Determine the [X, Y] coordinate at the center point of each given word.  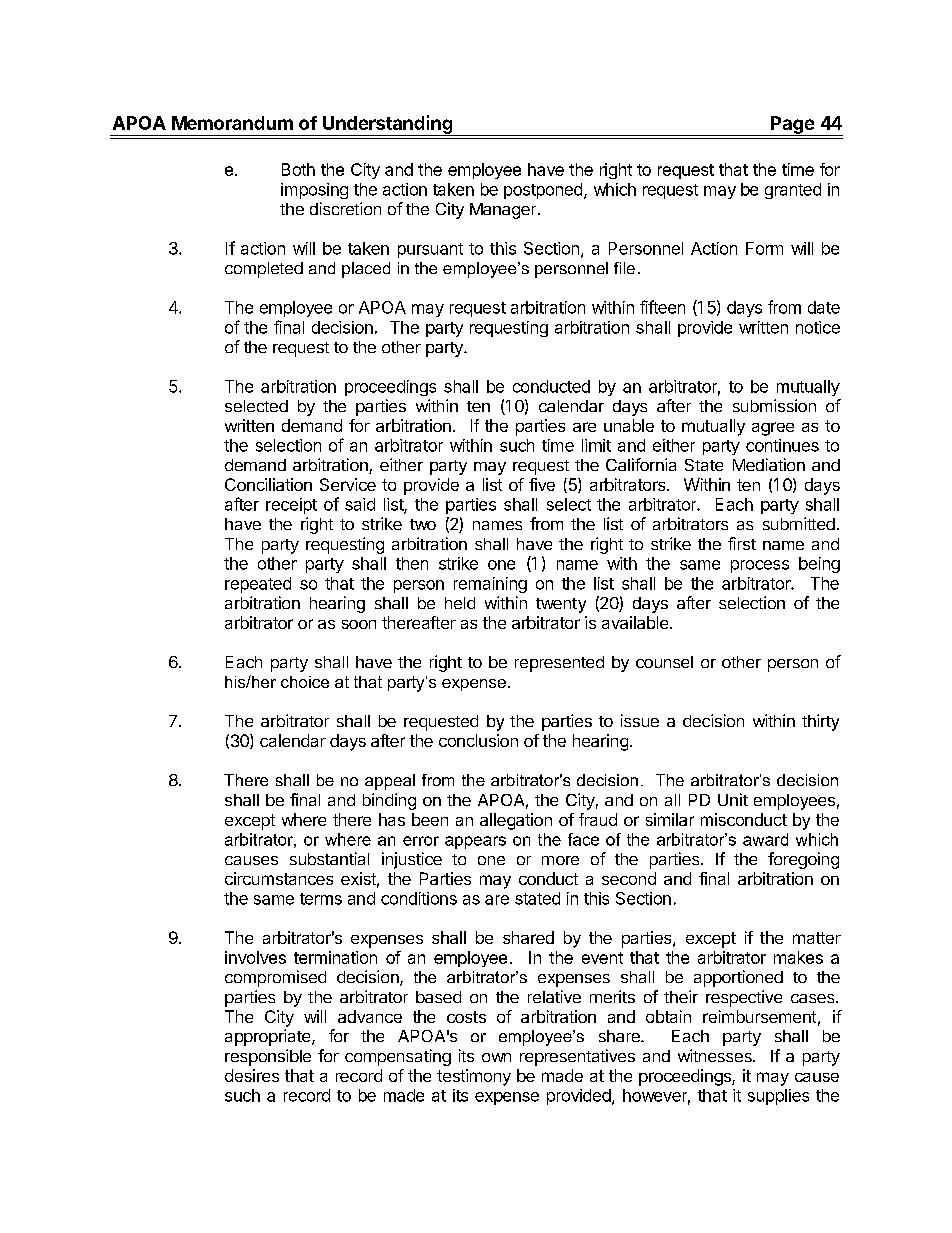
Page [792, 126]
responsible [268, 1057]
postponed [543, 191]
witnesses [716, 1055]
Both [298, 169]
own [496, 1057]
